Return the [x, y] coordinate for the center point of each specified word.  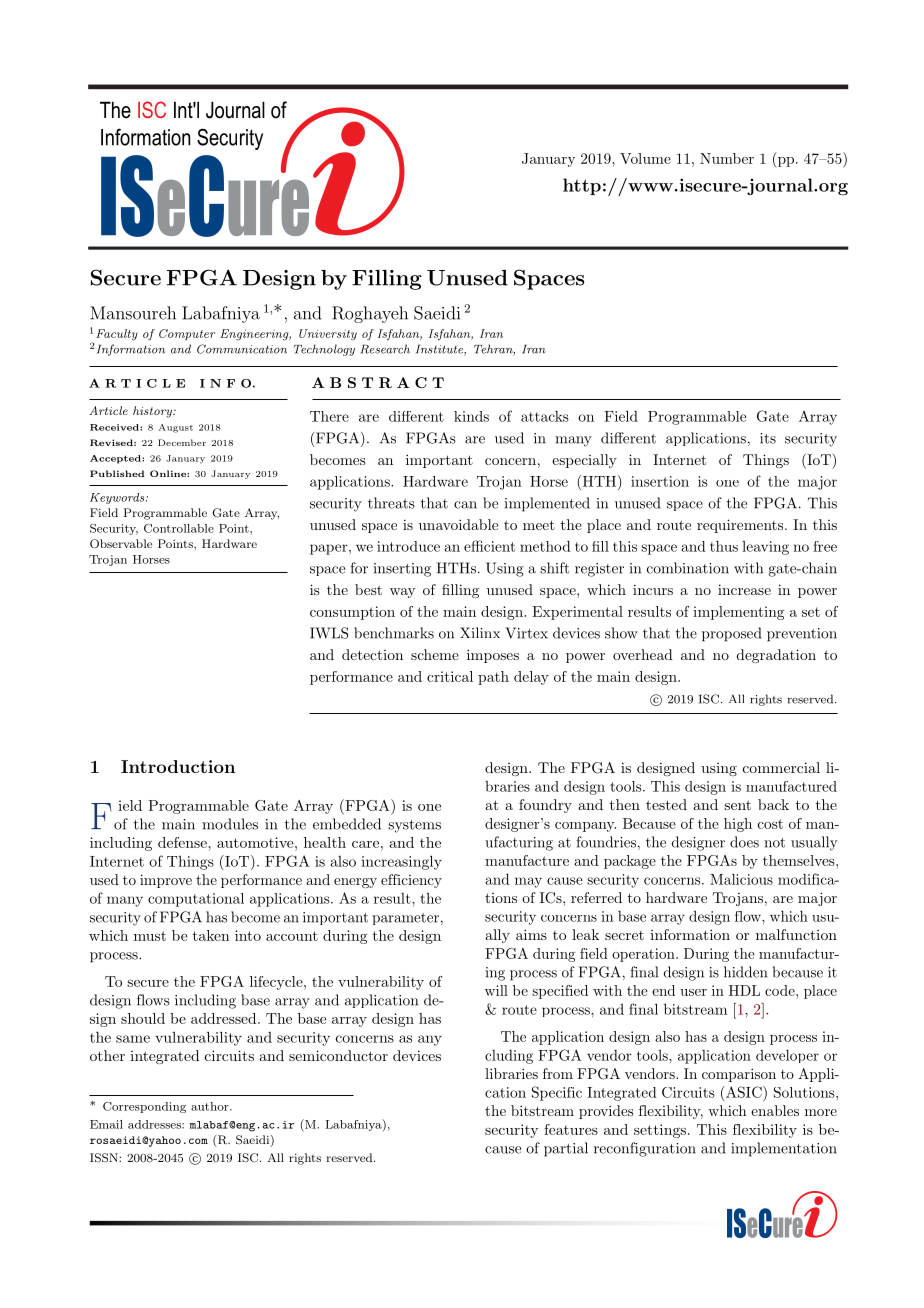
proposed [731, 634]
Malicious [741, 879]
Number [727, 158]
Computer [187, 334]
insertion [660, 481]
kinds [471, 416]
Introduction [178, 766]
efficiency [411, 881]
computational [196, 900]
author [211, 1106]
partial [566, 1149]
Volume [645, 158]
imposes [493, 656]
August [175, 428]
